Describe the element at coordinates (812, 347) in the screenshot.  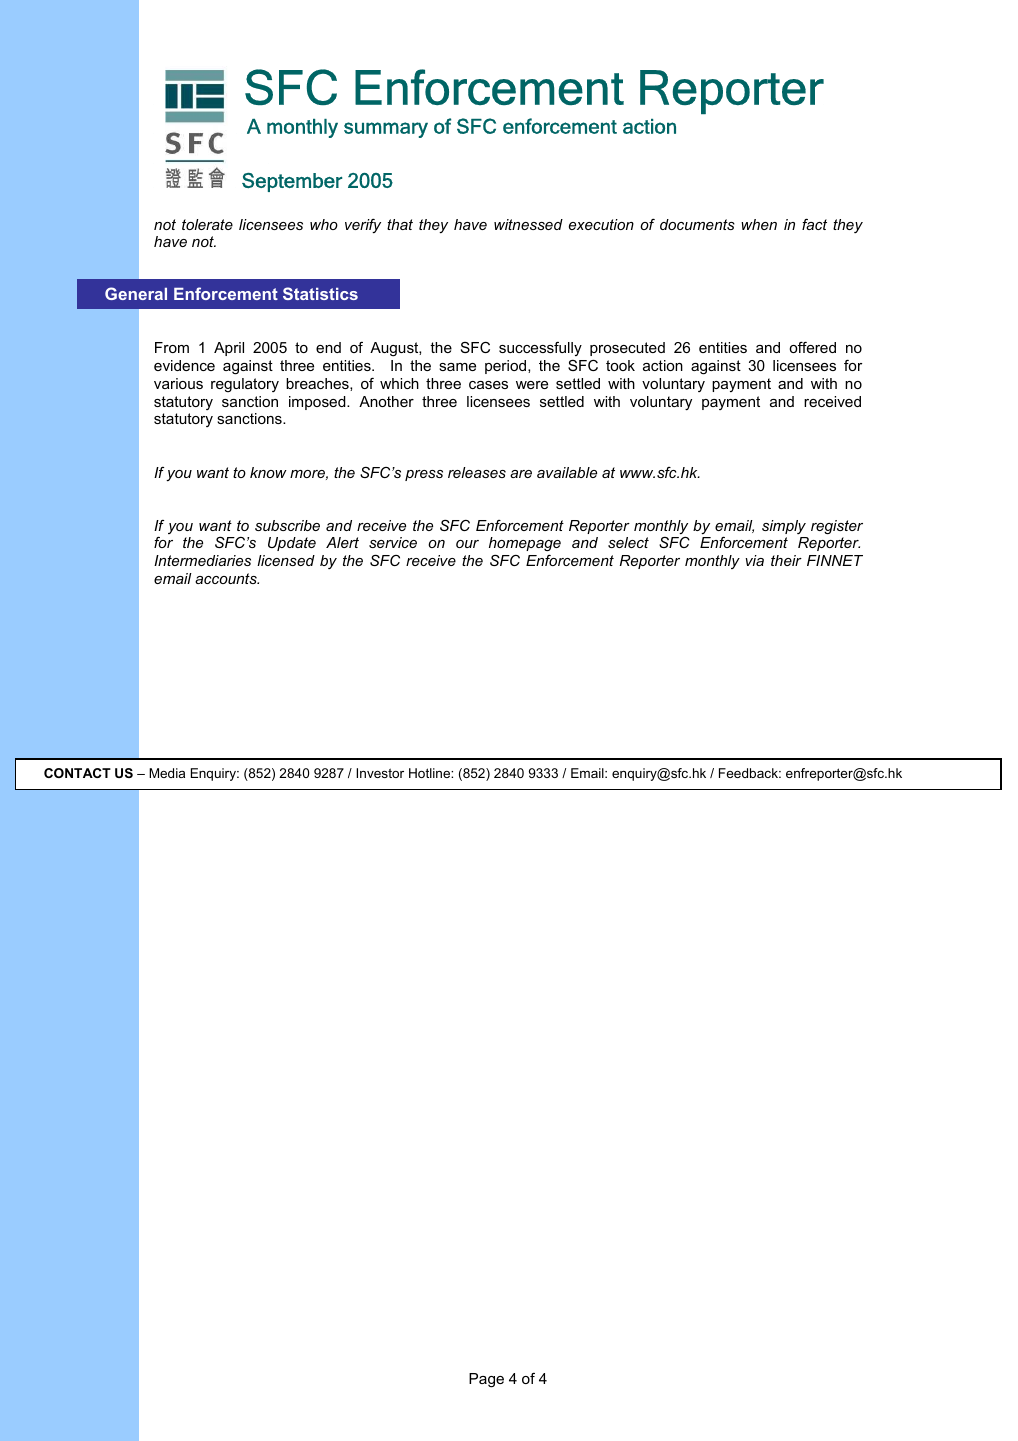
I see `offered` at that location.
